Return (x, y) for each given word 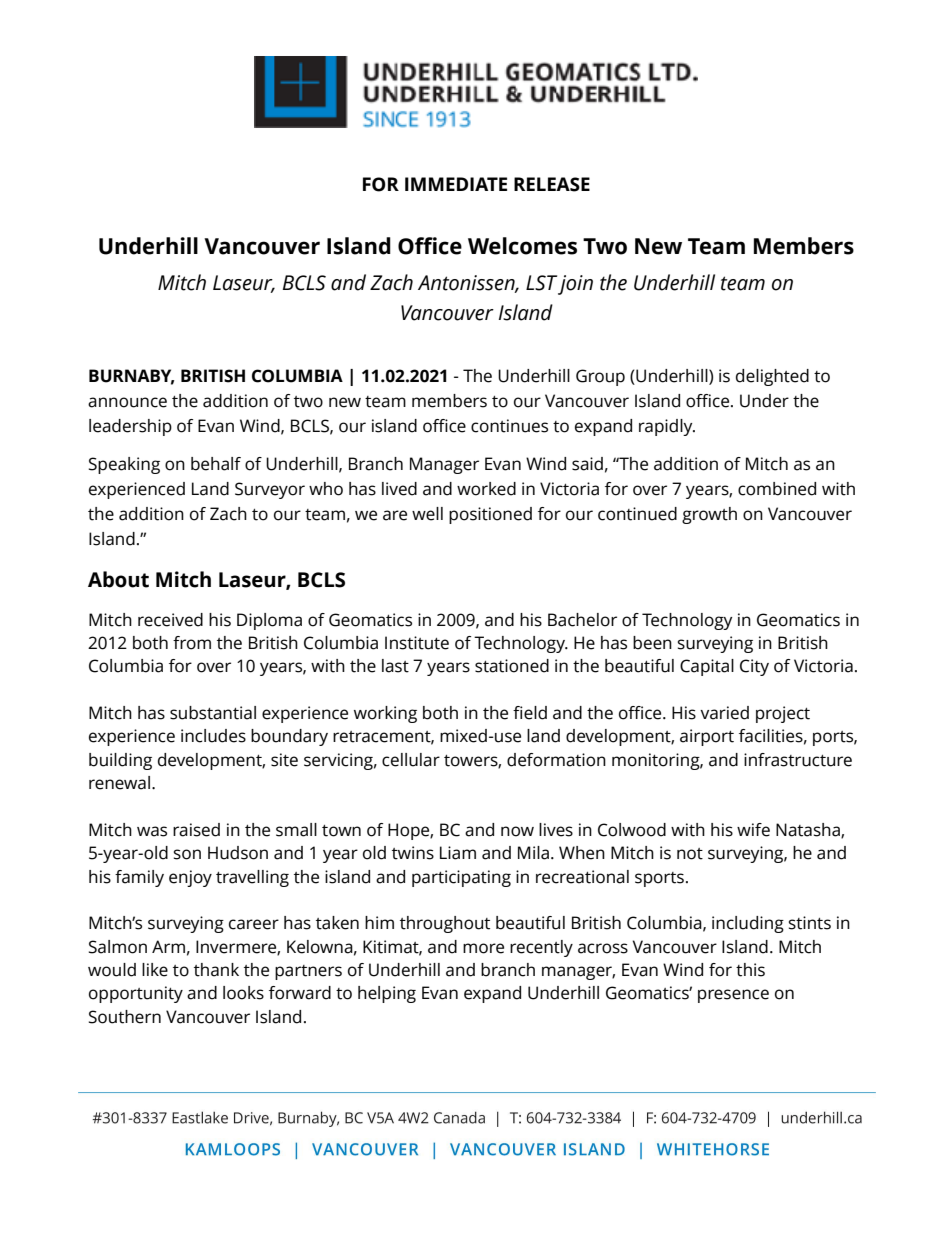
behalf (216, 464)
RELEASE (552, 184)
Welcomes (522, 246)
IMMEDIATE (456, 184)
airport (707, 737)
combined (777, 489)
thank (216, 970)
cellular (411, 760)
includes (213, 736)
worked (486, 489)
